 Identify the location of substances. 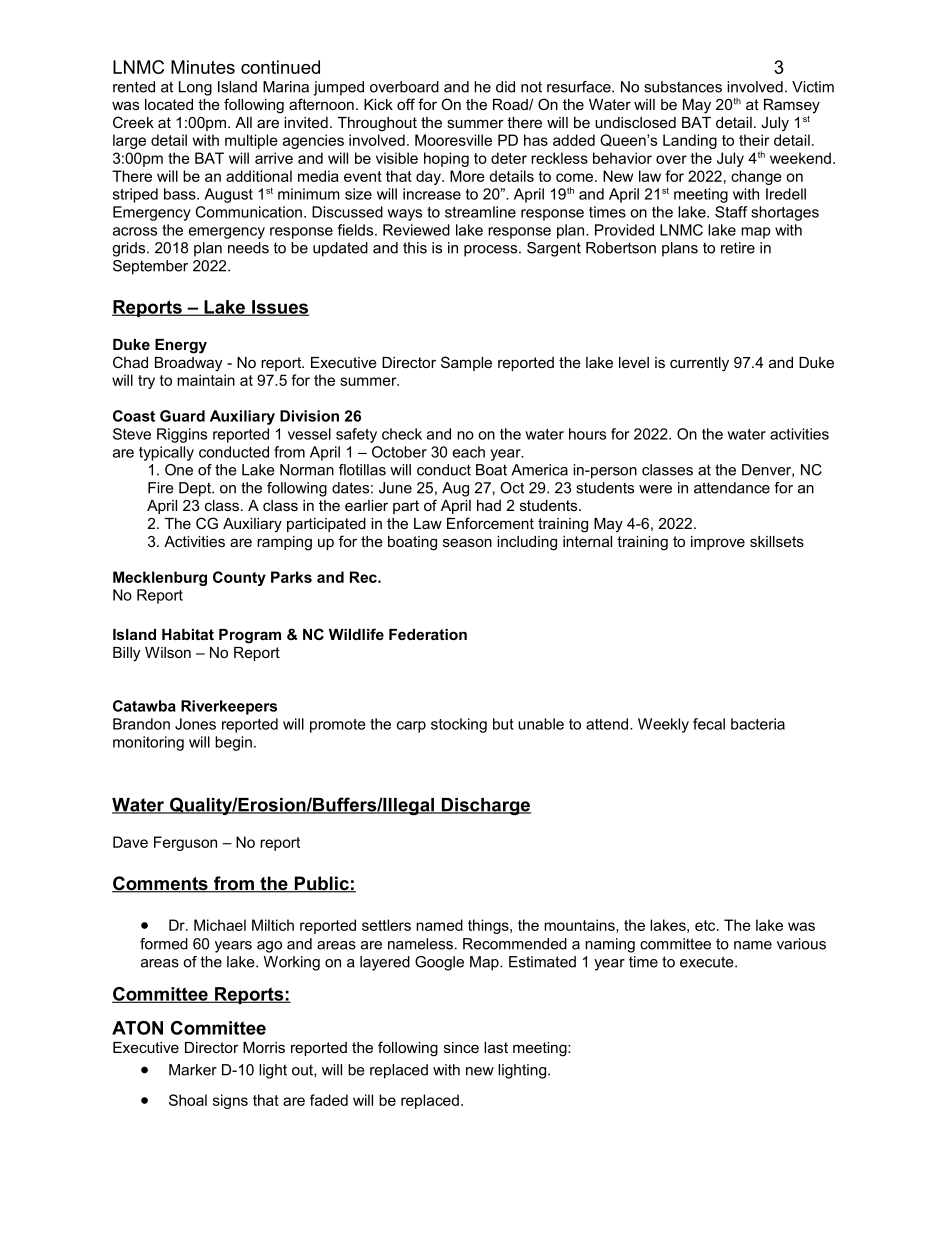
(683, 87).
